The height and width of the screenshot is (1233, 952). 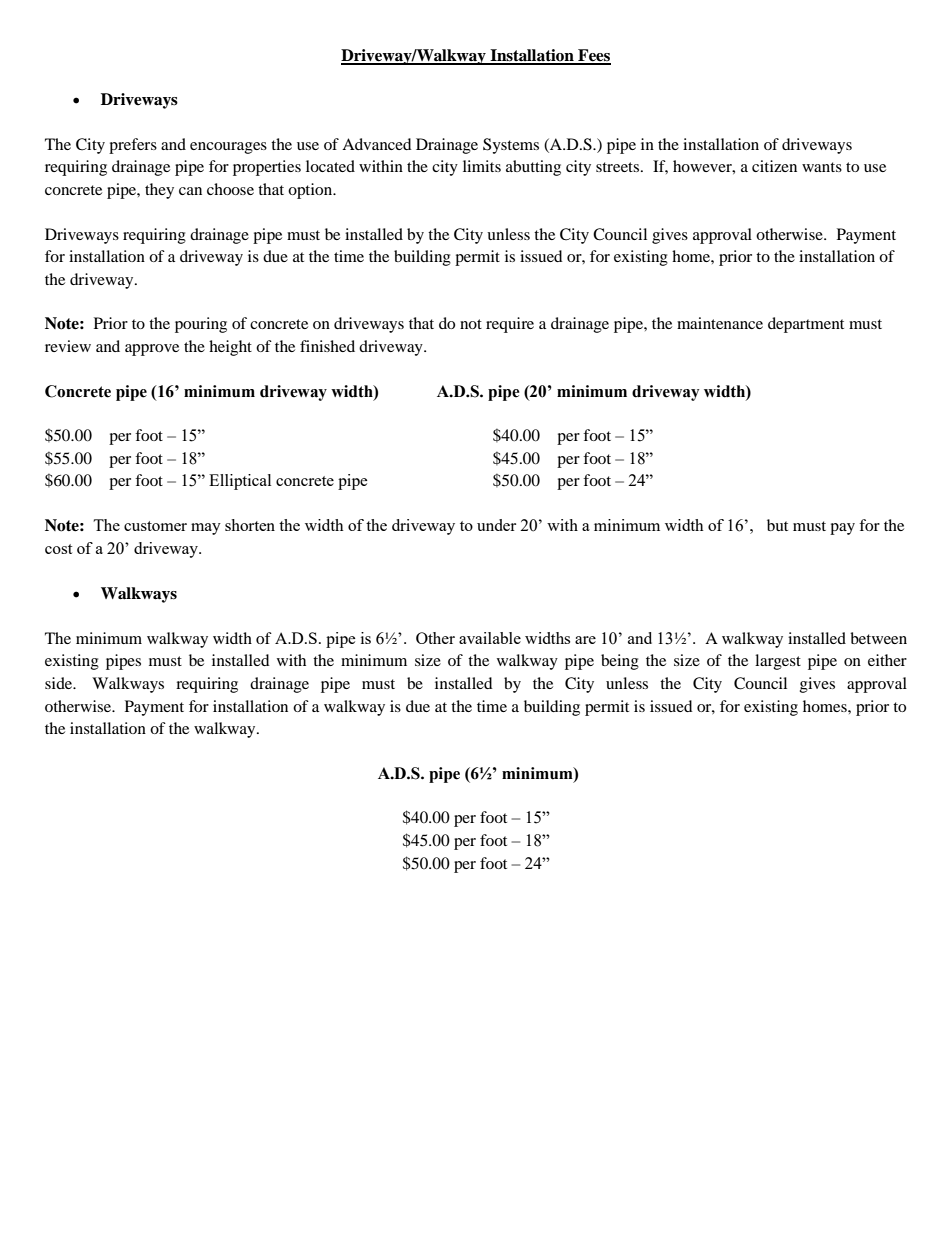 What do you see at coordinates (774, 166) in the screenshot?
I see `citizen` at bounding box center [774, 166].
